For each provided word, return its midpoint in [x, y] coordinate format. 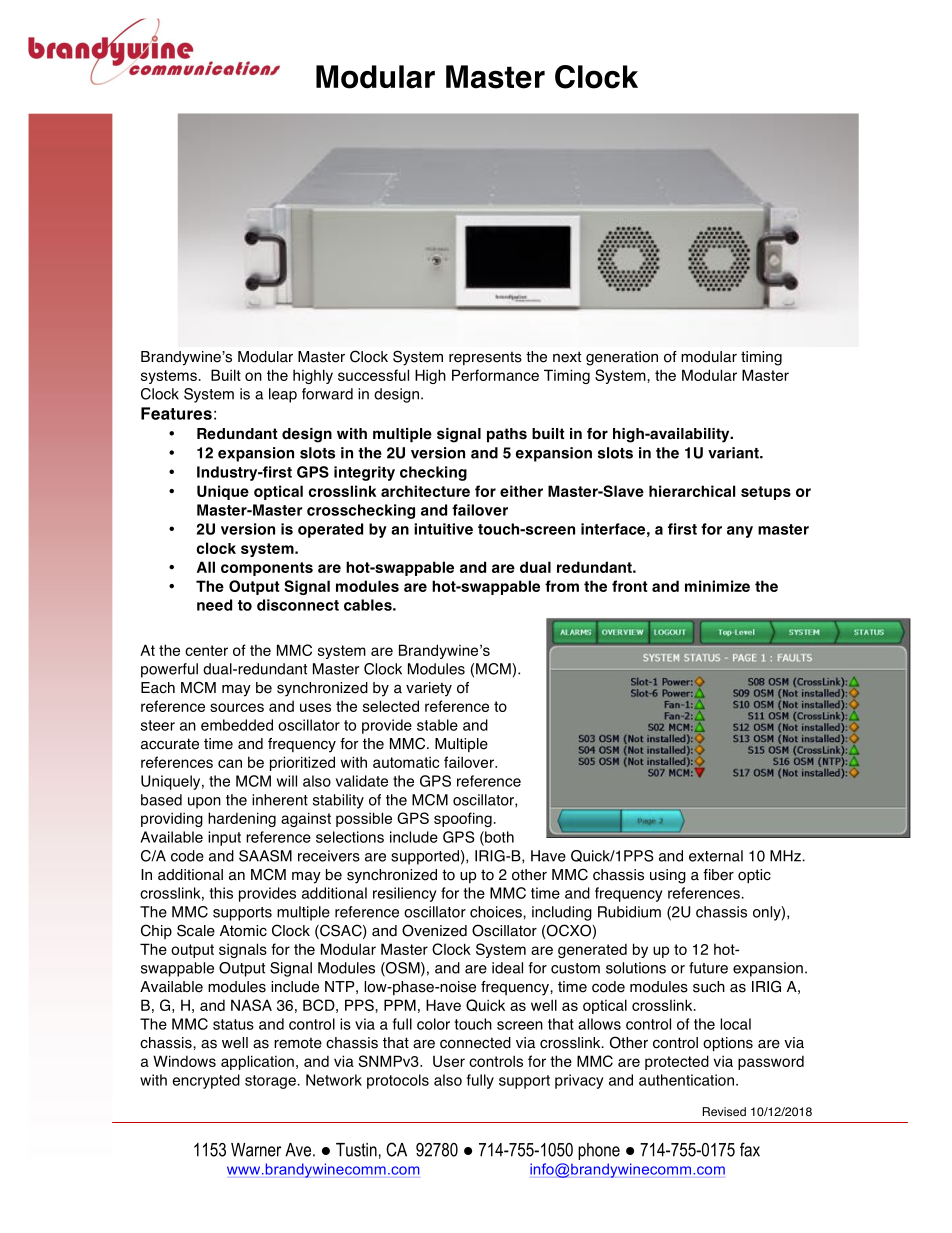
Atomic [243, 931]
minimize [717, 586]
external [716, 856]
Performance [495, 375]
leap [283, 395]
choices [497, 912]
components [267, 569]
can [230, 763]
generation [622, 358]
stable [437, 725]
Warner [256, 1150]
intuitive [443, 529]
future [708, 968]
